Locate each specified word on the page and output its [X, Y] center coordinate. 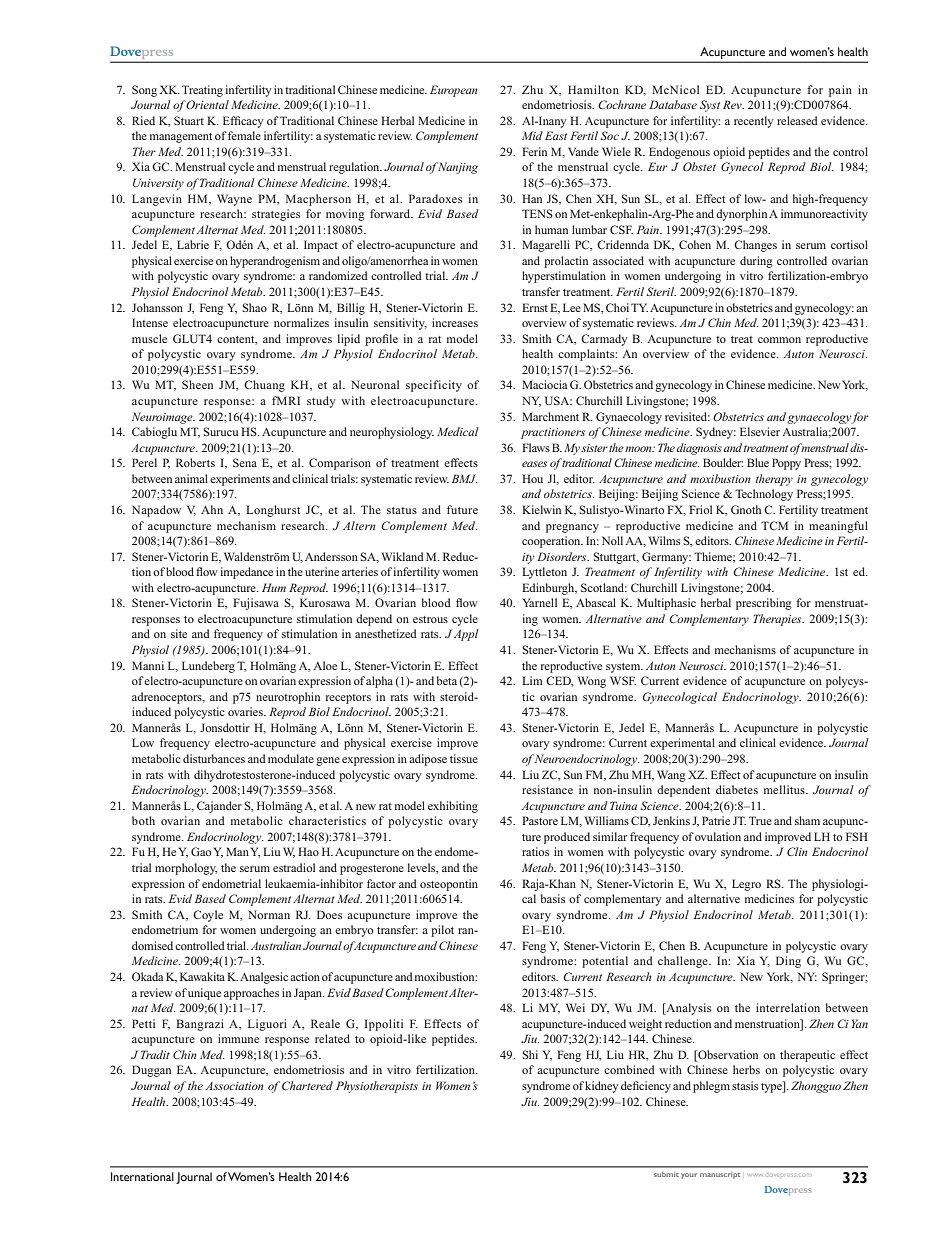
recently [753, 122]
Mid [532, 135]
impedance [246, 573]
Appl [466, 635]
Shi [530, 1054]
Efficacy [243, 122]
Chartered [307, 1085]
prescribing [764, 604]
